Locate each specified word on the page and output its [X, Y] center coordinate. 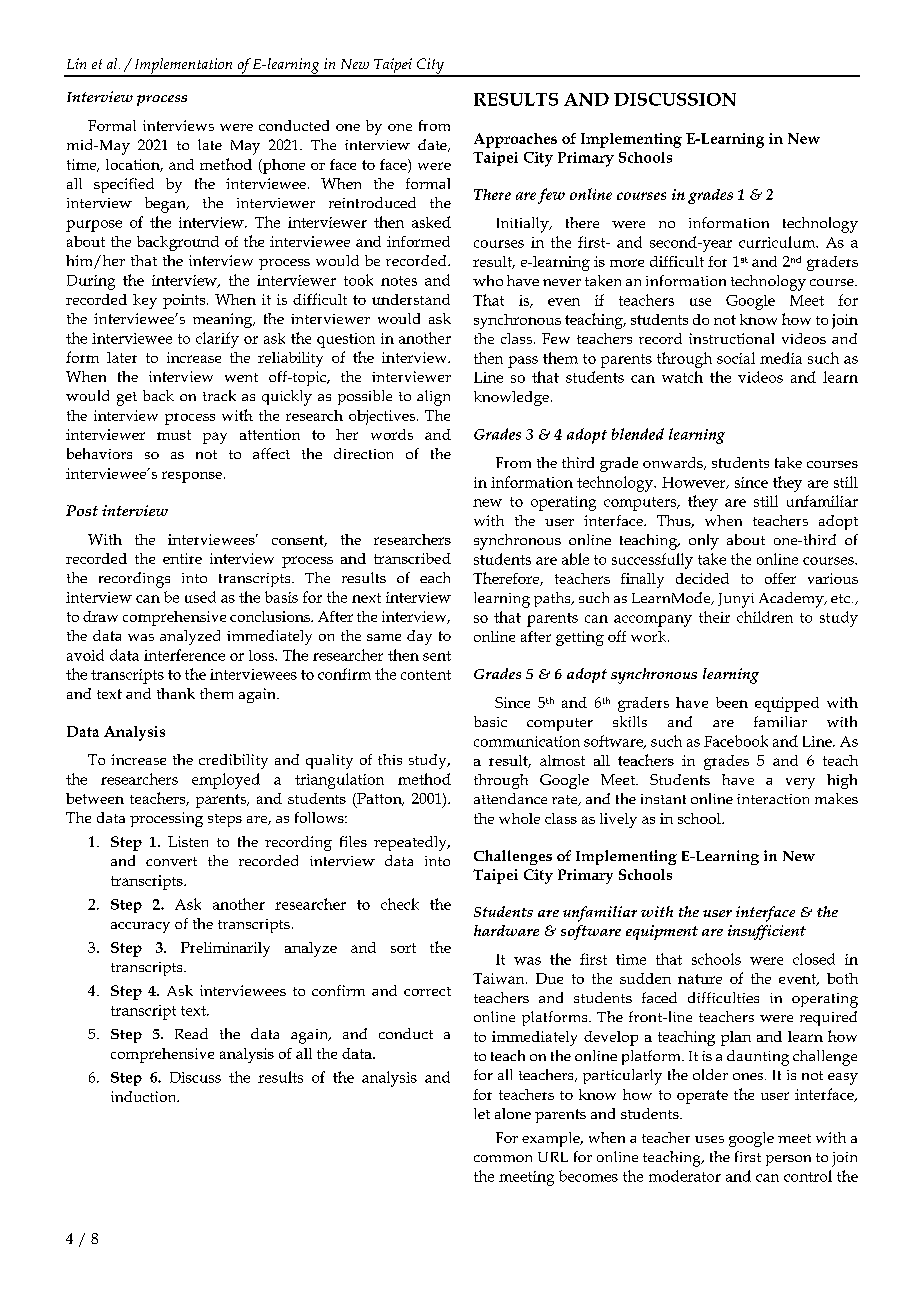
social [736, 358]
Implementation [183, 67]
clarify [217, 340]
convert [171, 861]
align [433, 398]
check [400, 904]
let [482, 1113]
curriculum [778, 242]
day [419, 637]
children [765, 617]
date [433, 145]
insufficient [767, 932]
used [200, 597]
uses [709, 1139]
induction [145, 1096]
